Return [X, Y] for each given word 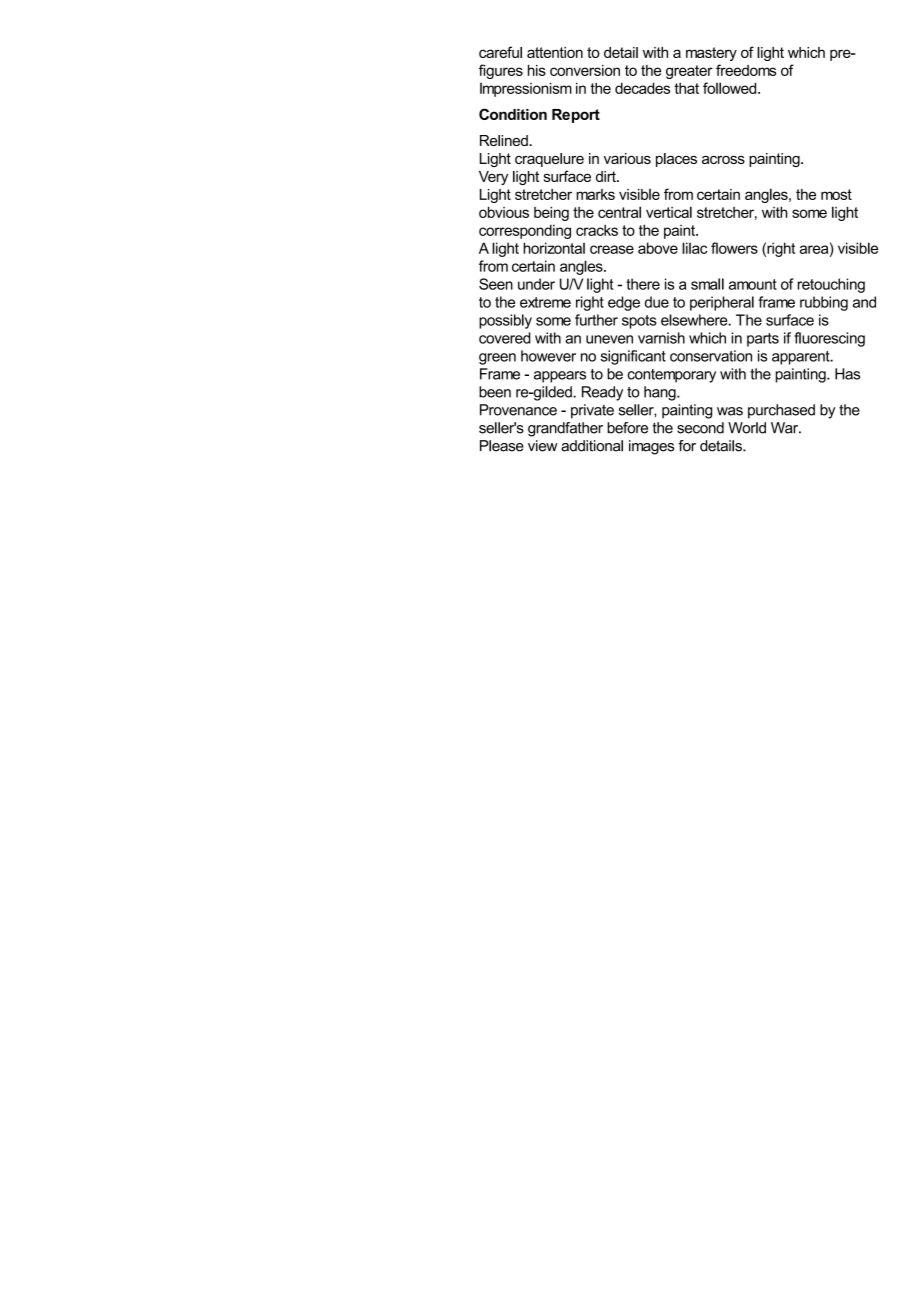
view [543, 446]
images [651, 447]
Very [493, 178]
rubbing [824, 303]
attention [555, 52]
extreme [545, 302]
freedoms [746, 70]
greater [689, 72]
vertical [669, 212]
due [657, 302]
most [836, 194]
